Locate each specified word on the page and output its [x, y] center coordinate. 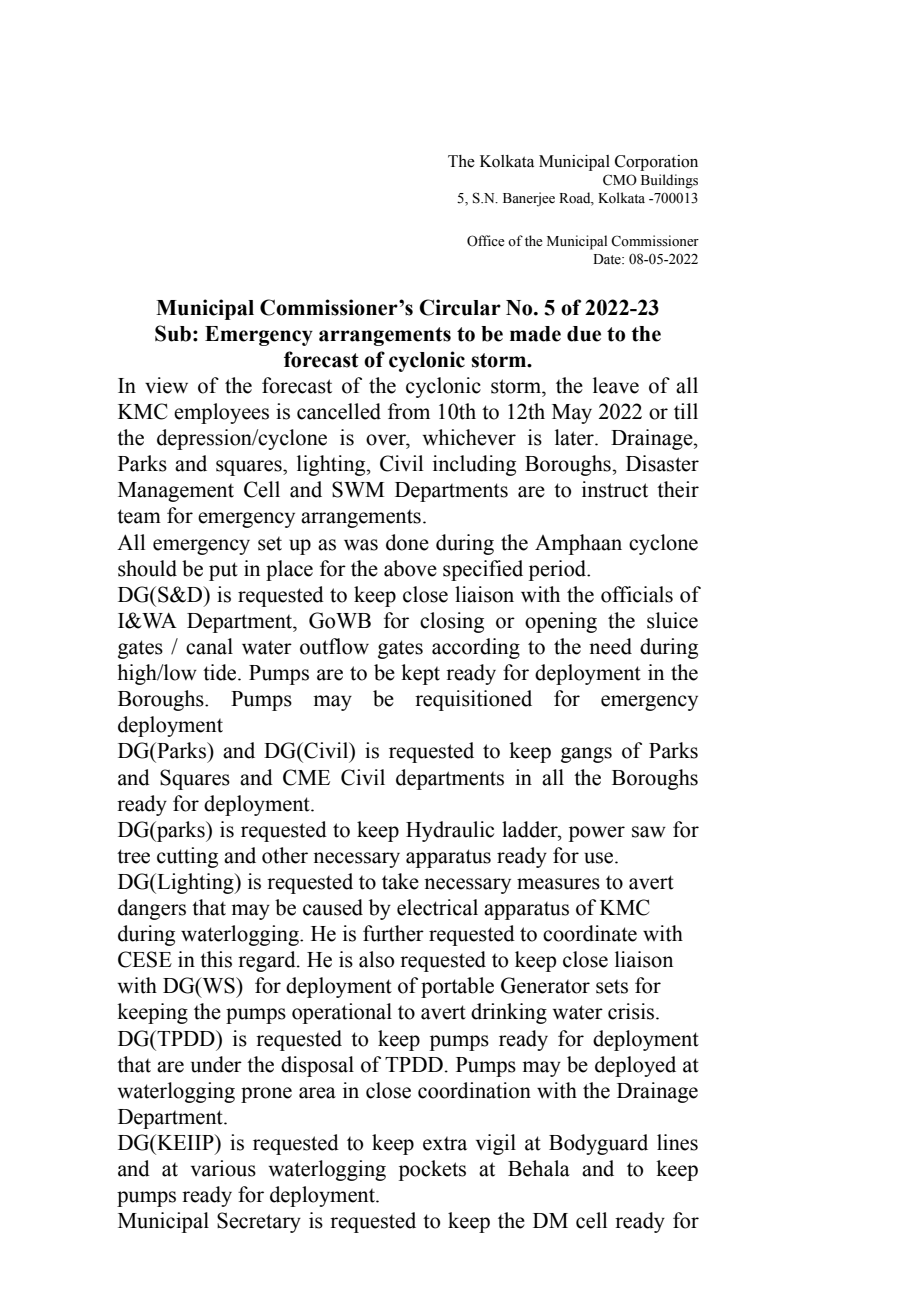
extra [445, 1144]
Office [486, 241]
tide [221, 672]
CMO [620, 180]
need [610, 646]
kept [420, 674]
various [223, 1168]
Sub [173, 333]
